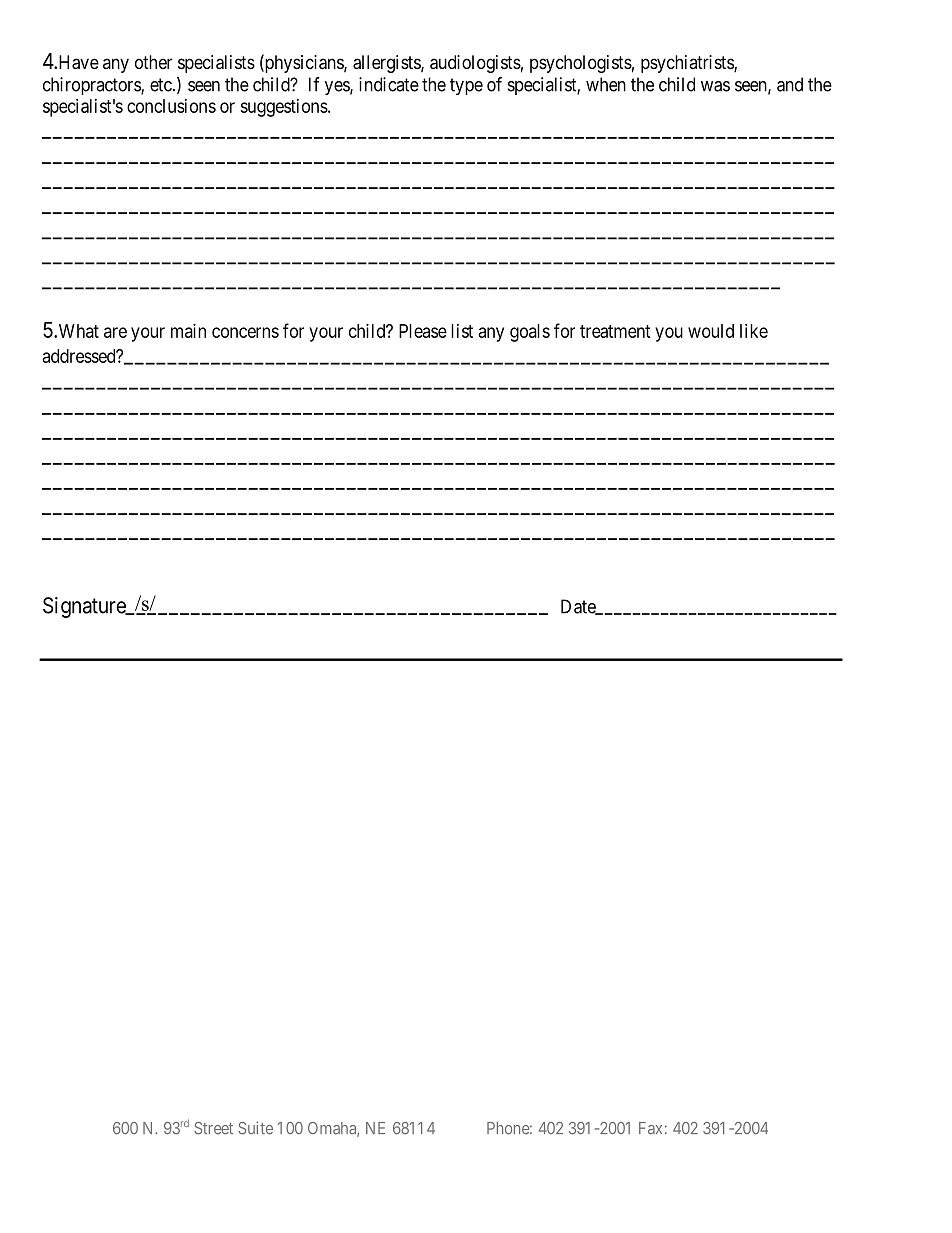 This document has width=952, height=1233. What do you see at coordinates (650, 1128) in the document?
I see `Fax` at bounding box center [650, 1128].
